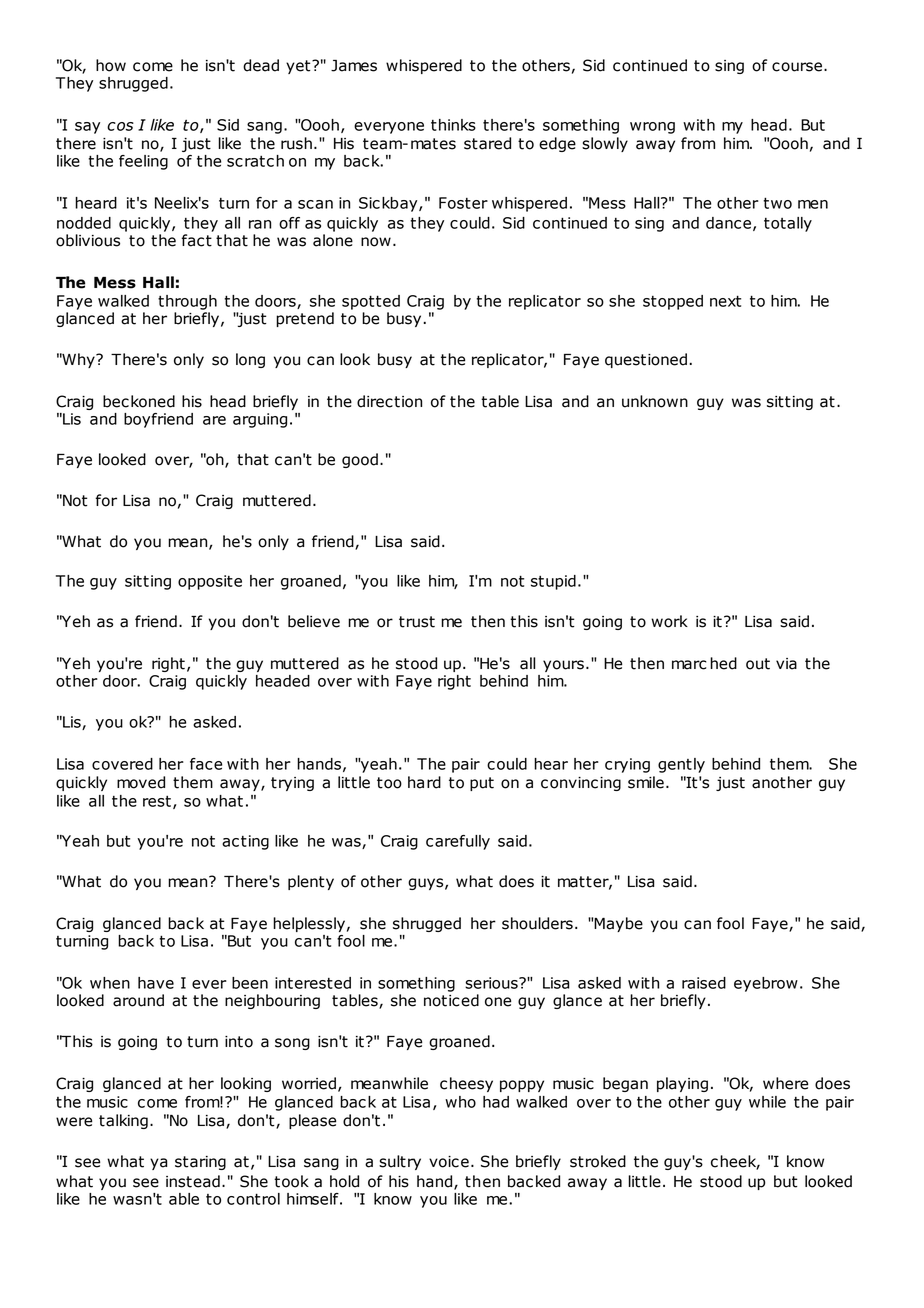 Image resolution: width=924 pixels, height=1308 pixels. What do you see at coordinates (210, 582) in the document?
I see `opposite` at bounding box center [210, 582].
